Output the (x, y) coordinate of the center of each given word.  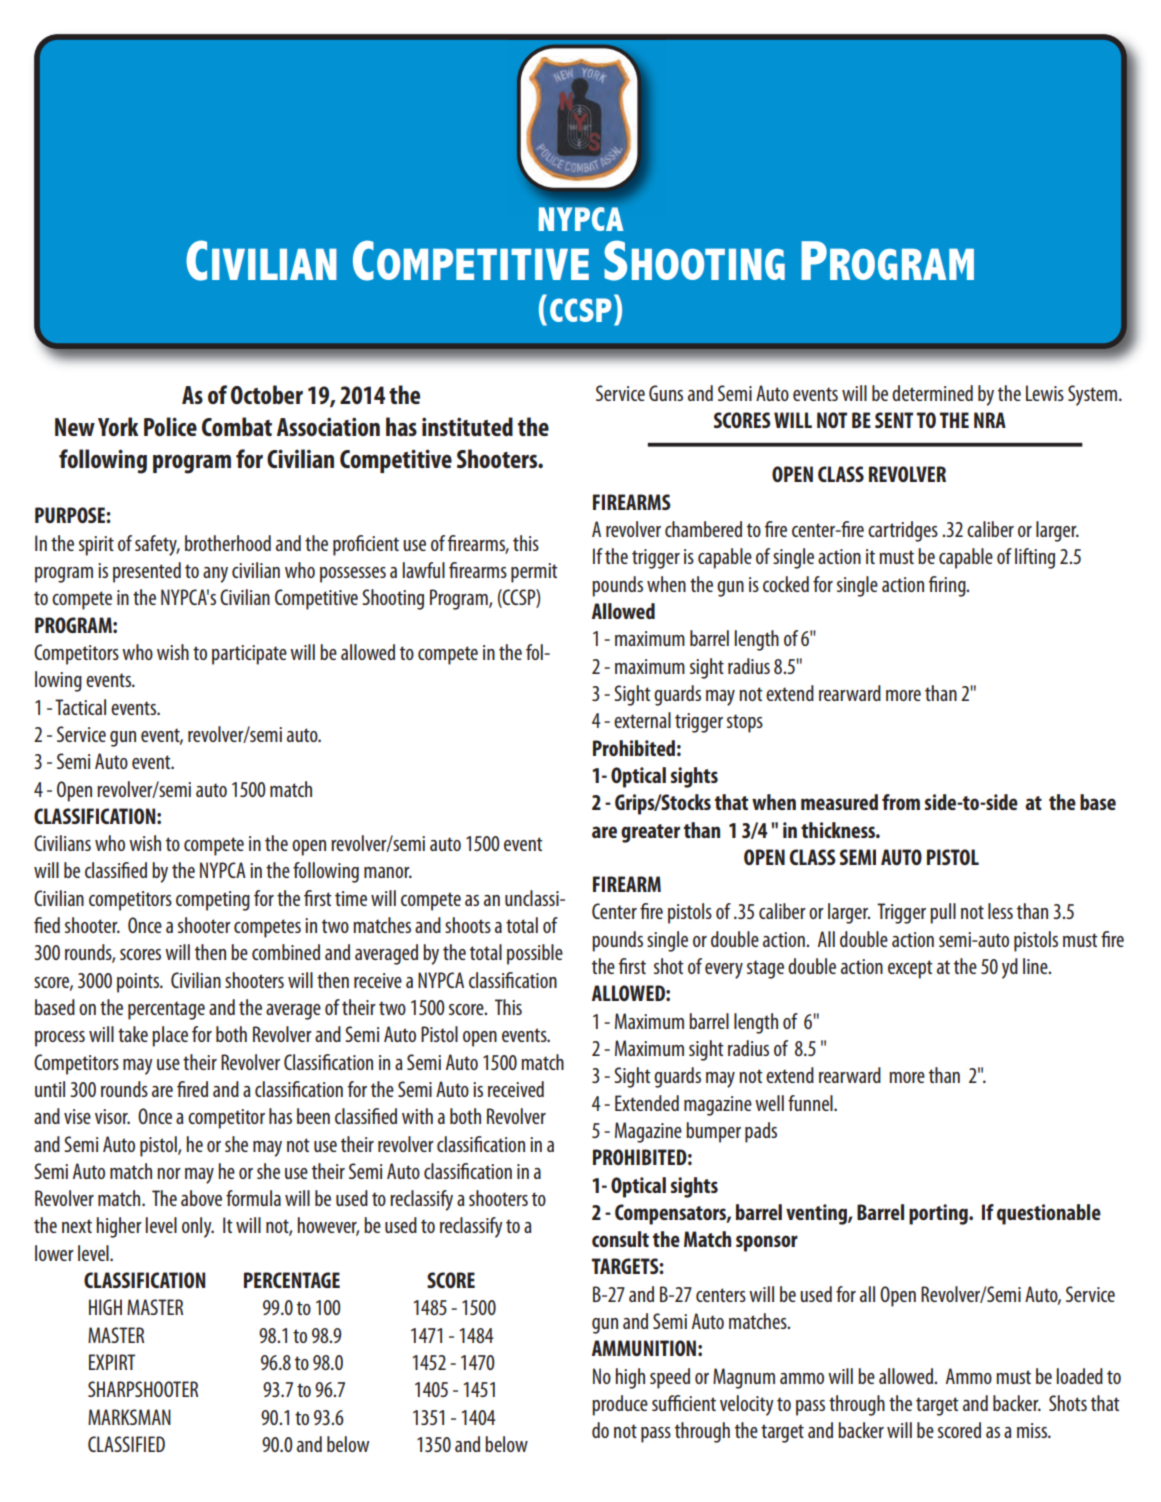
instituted (467, 426)
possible (535, 954)
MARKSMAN (129, 1417)
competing (213, 901)
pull (943, 913)
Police (170, 426)
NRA (990, 420)
